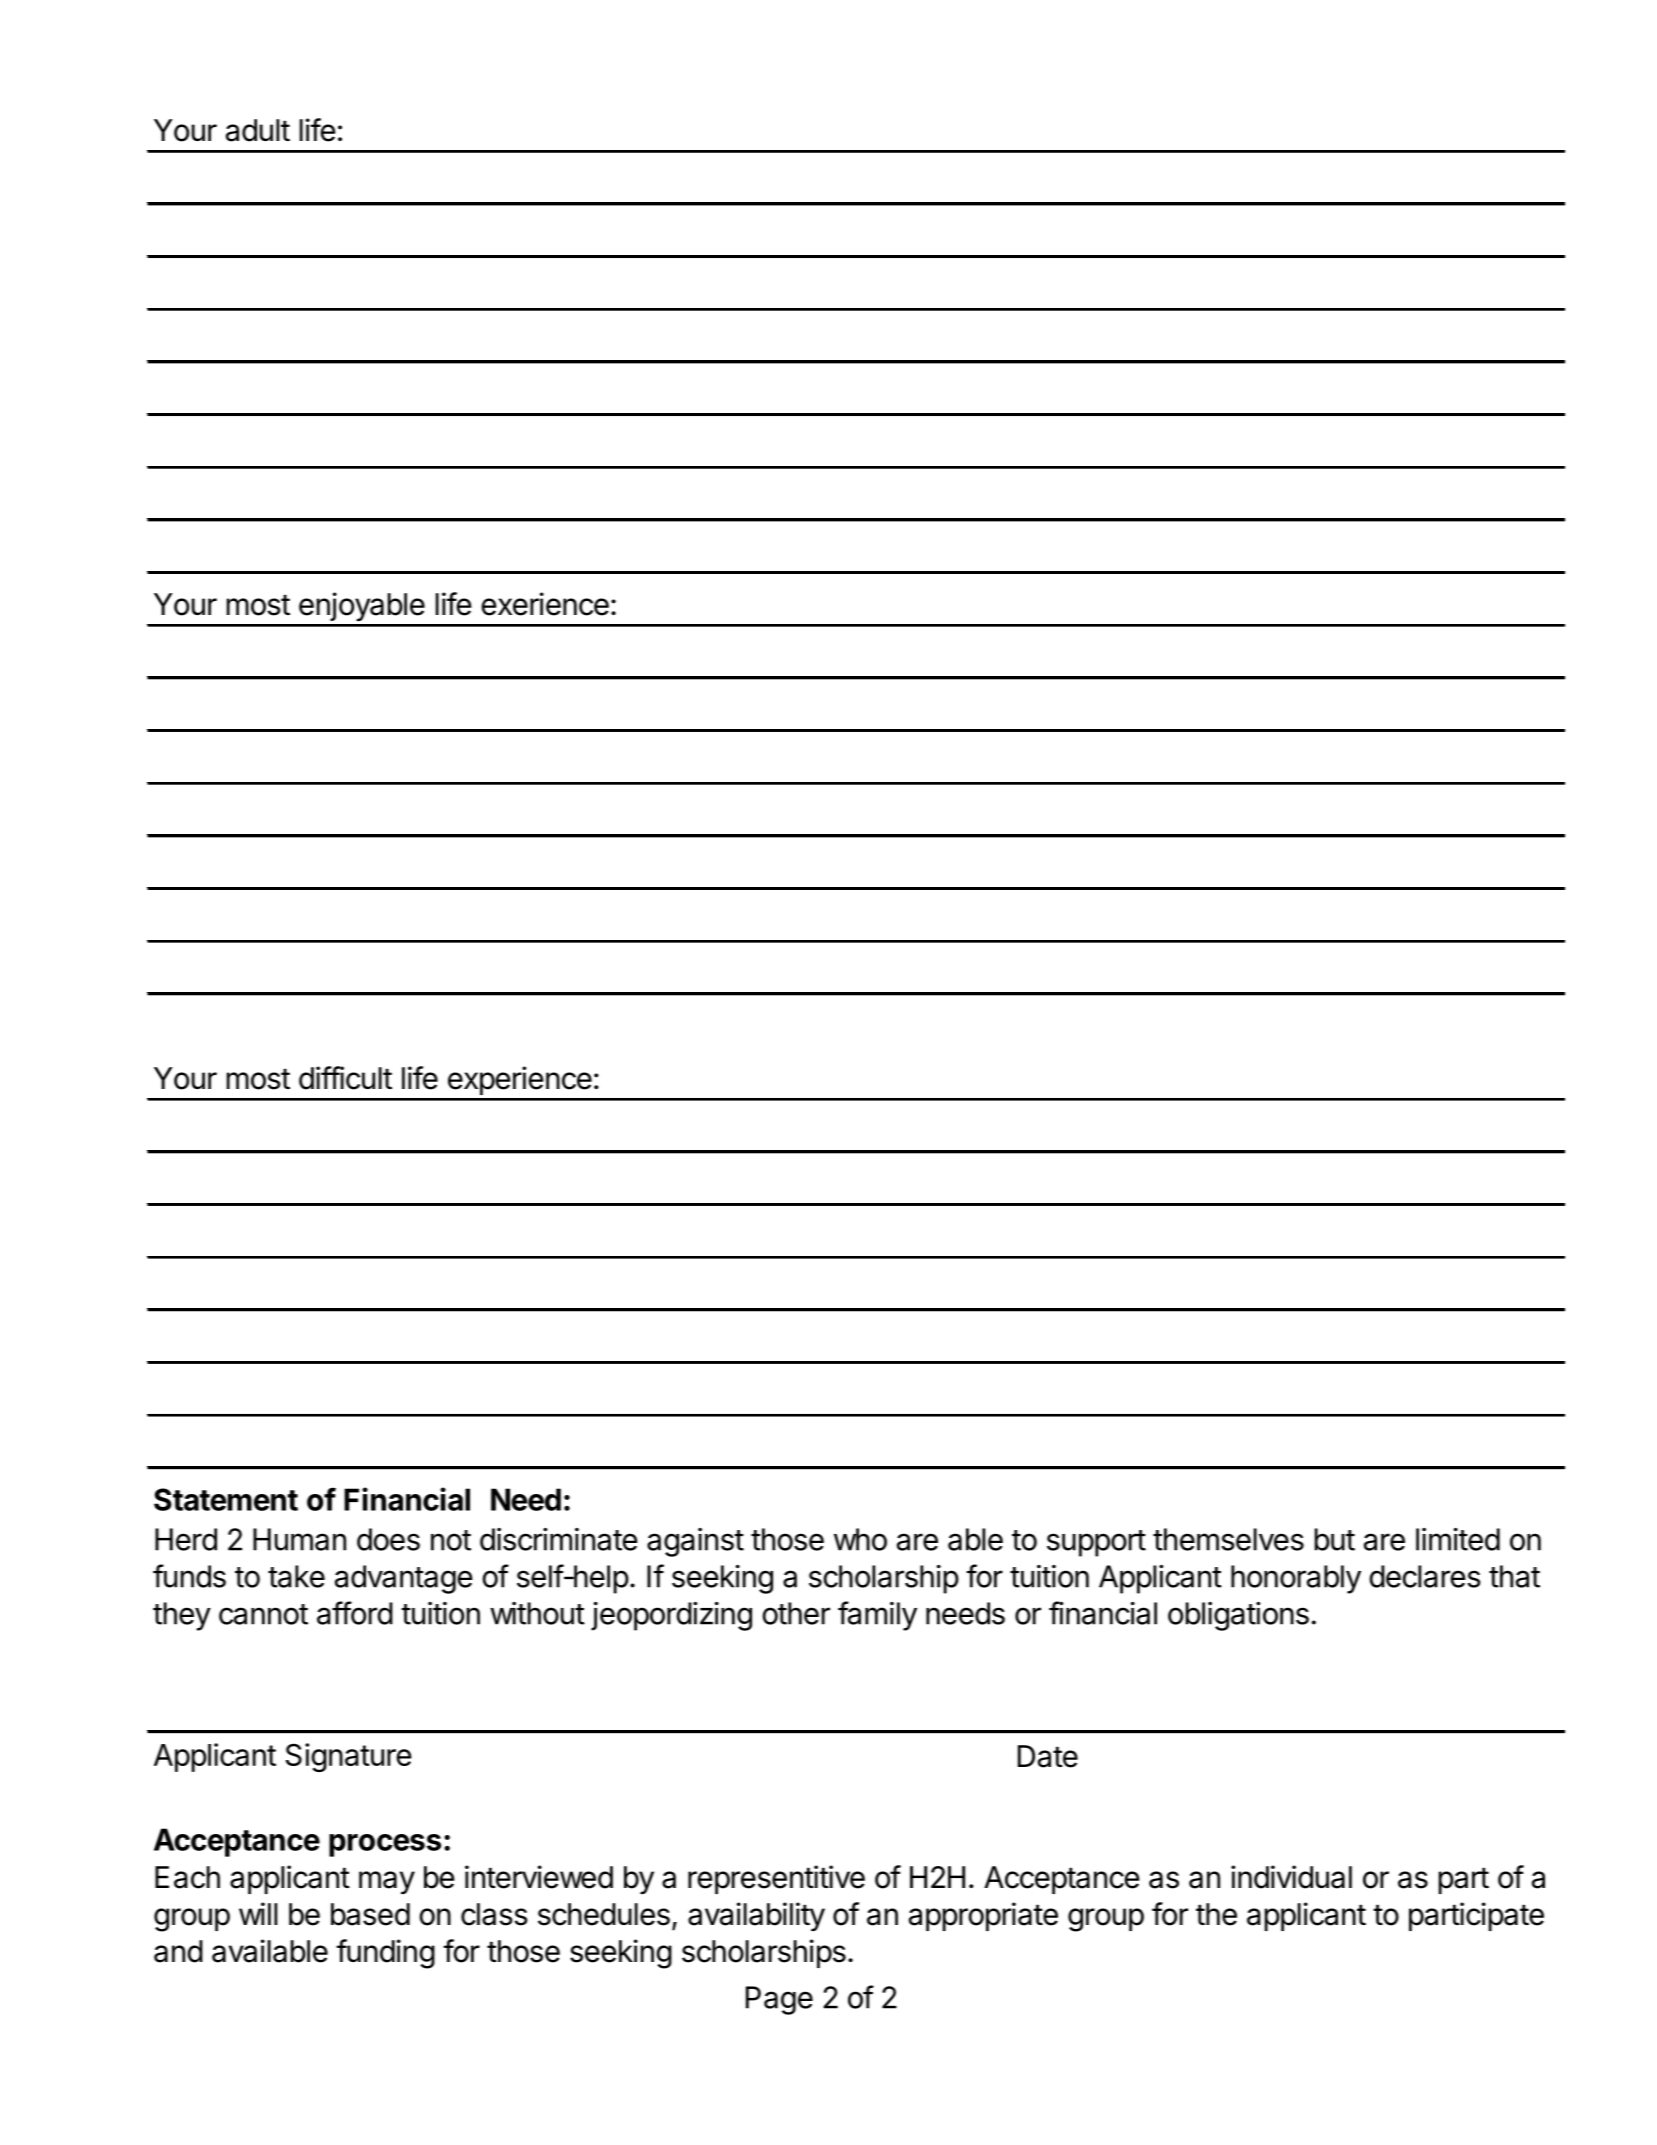 This screenshot has width=1657, height=2145. Describe the element at coordinates (388, 1539) in the screenshot. I see `does` at that location.
